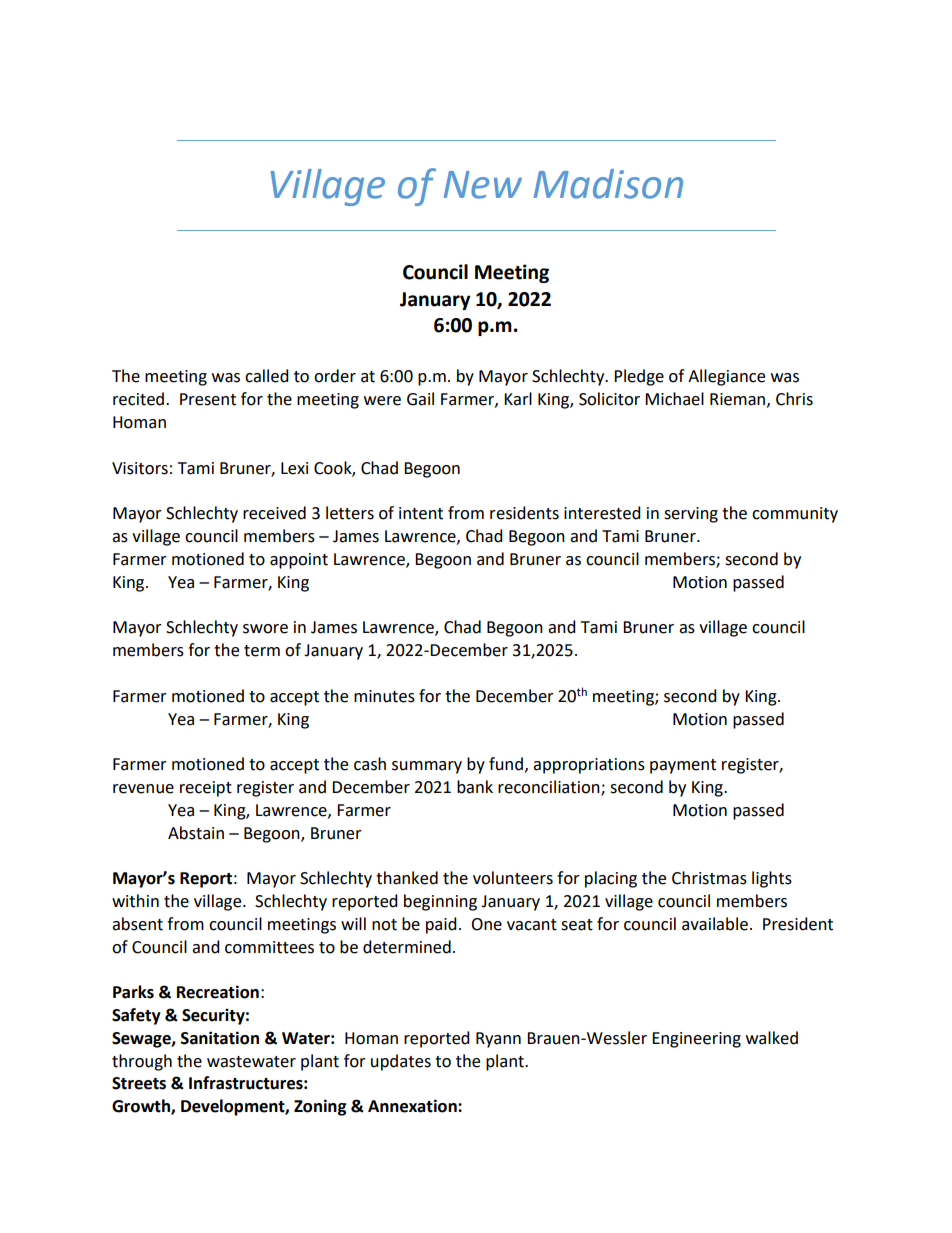  Describe the element at coordinates (483, 185) in the image. I see `New` at that location.
